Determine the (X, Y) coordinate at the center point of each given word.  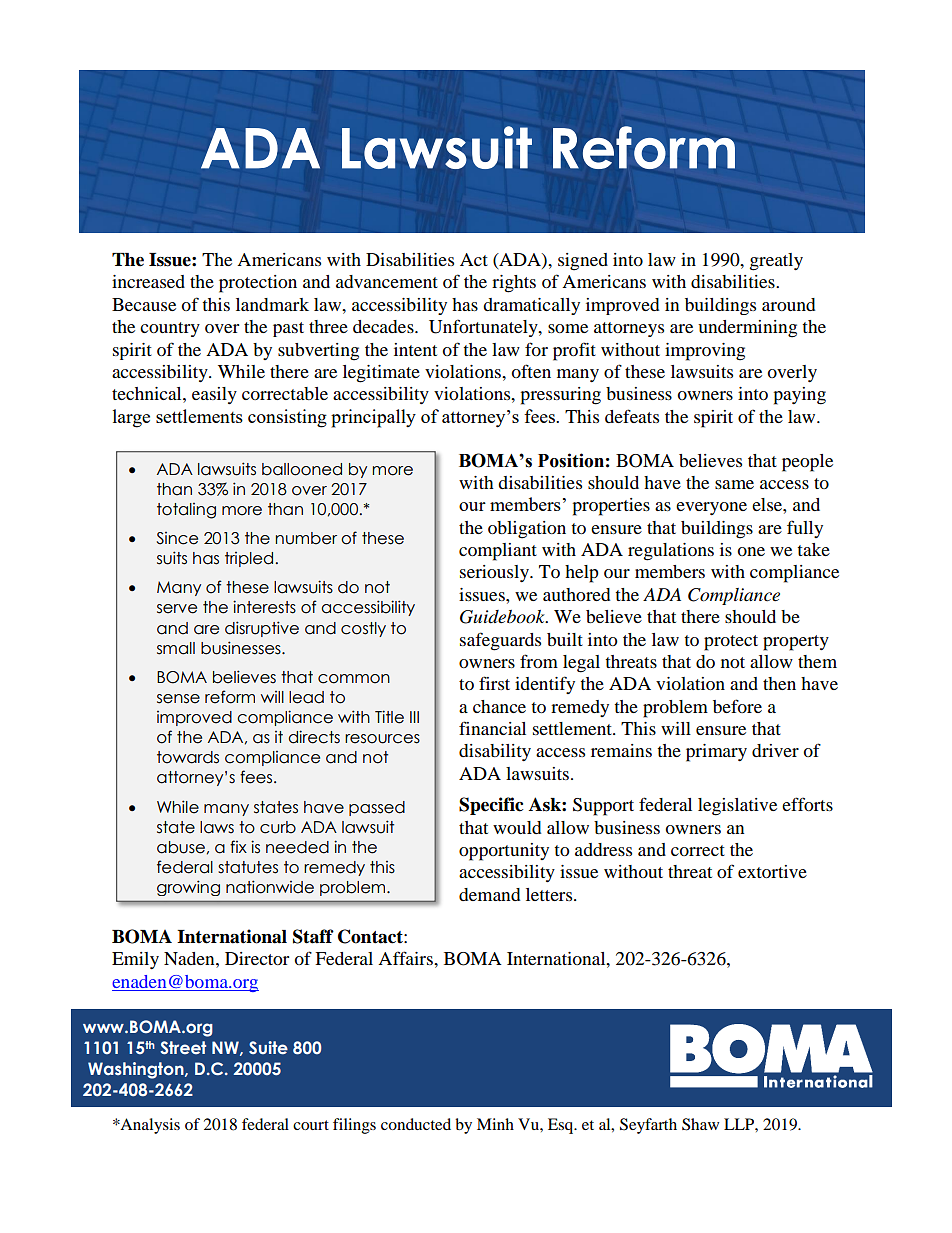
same (734, 484)
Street (183, 1047)
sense (178, 699)
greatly (776, 262)
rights (514, 284)
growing (188, 888)
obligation (527, 530)
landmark (272, 304)
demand (489, 894)
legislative (737, 807)
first (494, 683)
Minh (495, 1124)
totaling (186, 511)
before (737, 706)
